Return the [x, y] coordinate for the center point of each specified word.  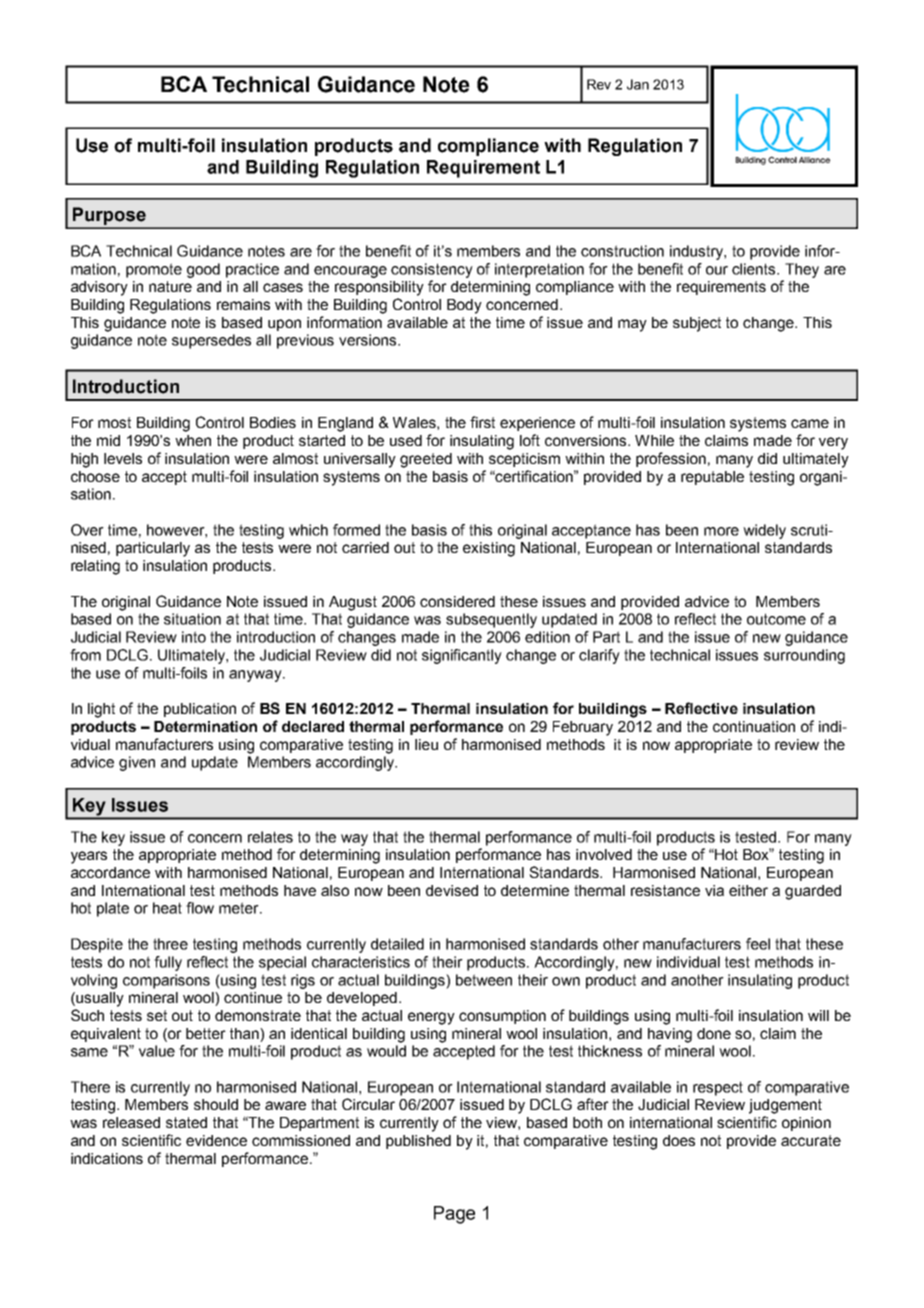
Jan [638, 84]
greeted [426, 460]
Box [757, 854]
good [203, 270]
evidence [216, 1140]
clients [755, 269]
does [679, 1140]
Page [454, 1215]
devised [452, 890]
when [193, 440]
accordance [110, 872]
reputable [712, 478]
